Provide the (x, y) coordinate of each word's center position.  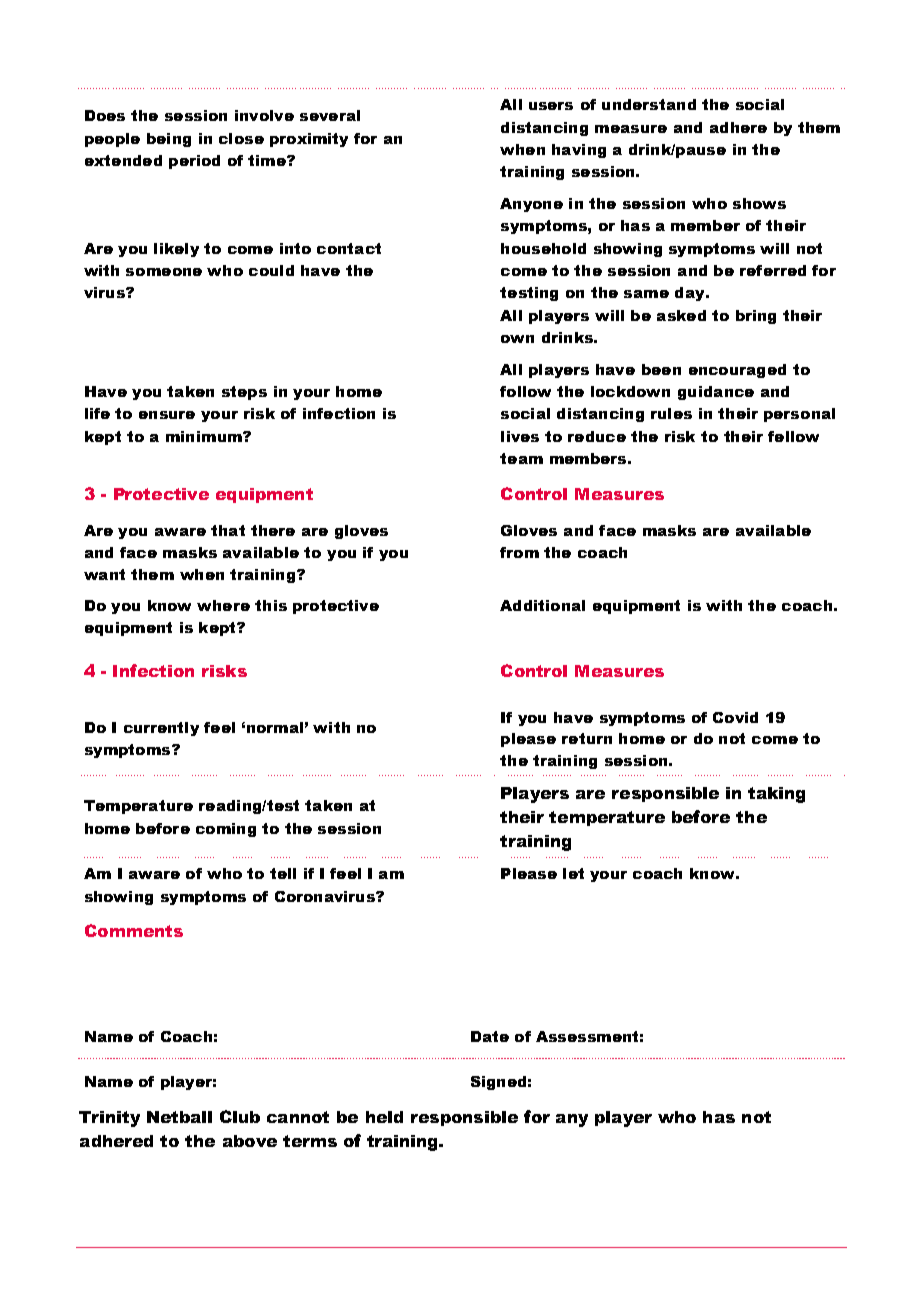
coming (226, 830)
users (551, 106)
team (521, 458)
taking (776, 795)
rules (671, 413)
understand (649, 104)
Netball (179, 1117)
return (587, 738)
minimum (205, 436)
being (169, 140)
